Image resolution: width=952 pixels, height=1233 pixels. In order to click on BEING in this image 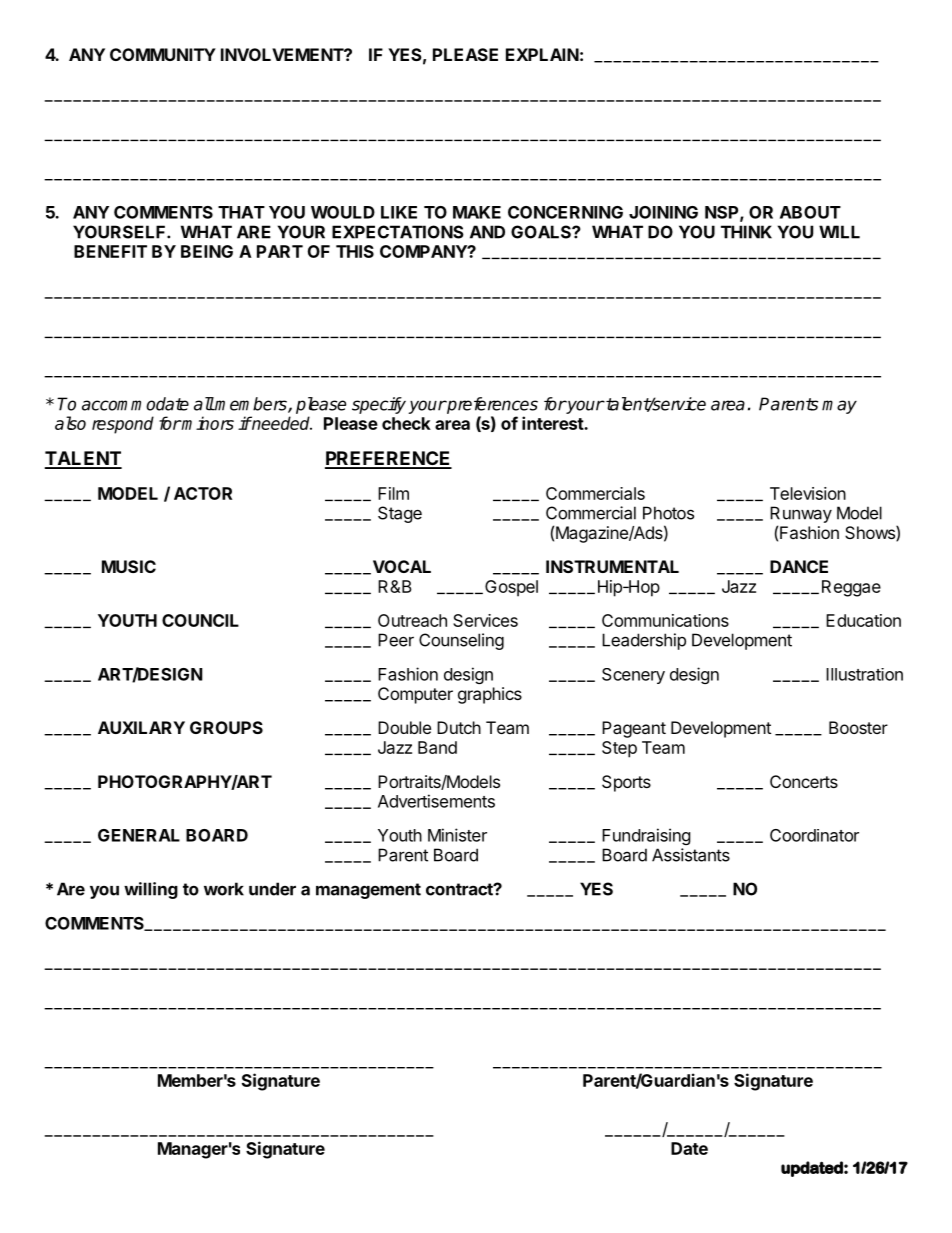, I will do `click(207, 251)`.
